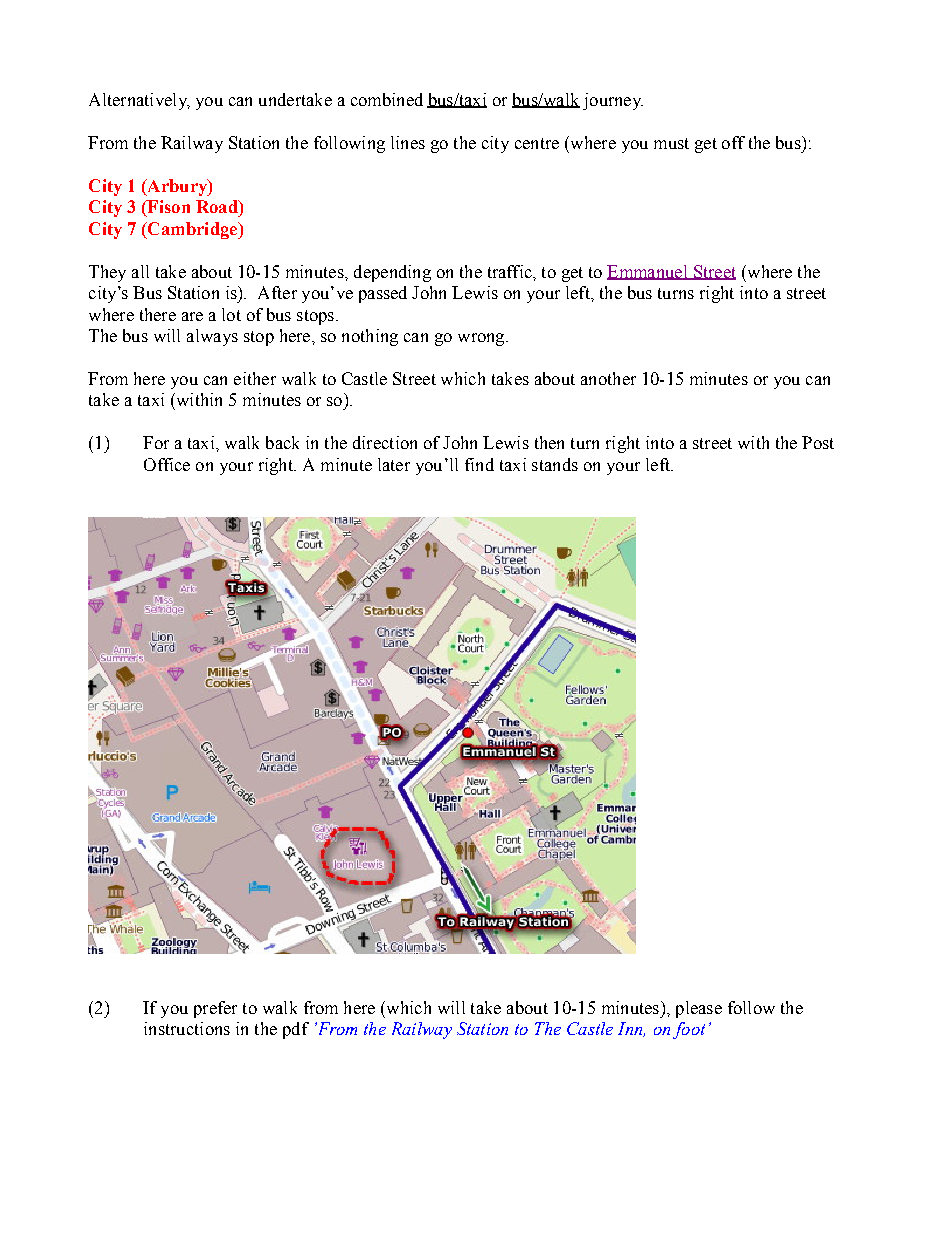 This screenshot has width=952, height=1233. I want to click on For, so click(156, 442).
